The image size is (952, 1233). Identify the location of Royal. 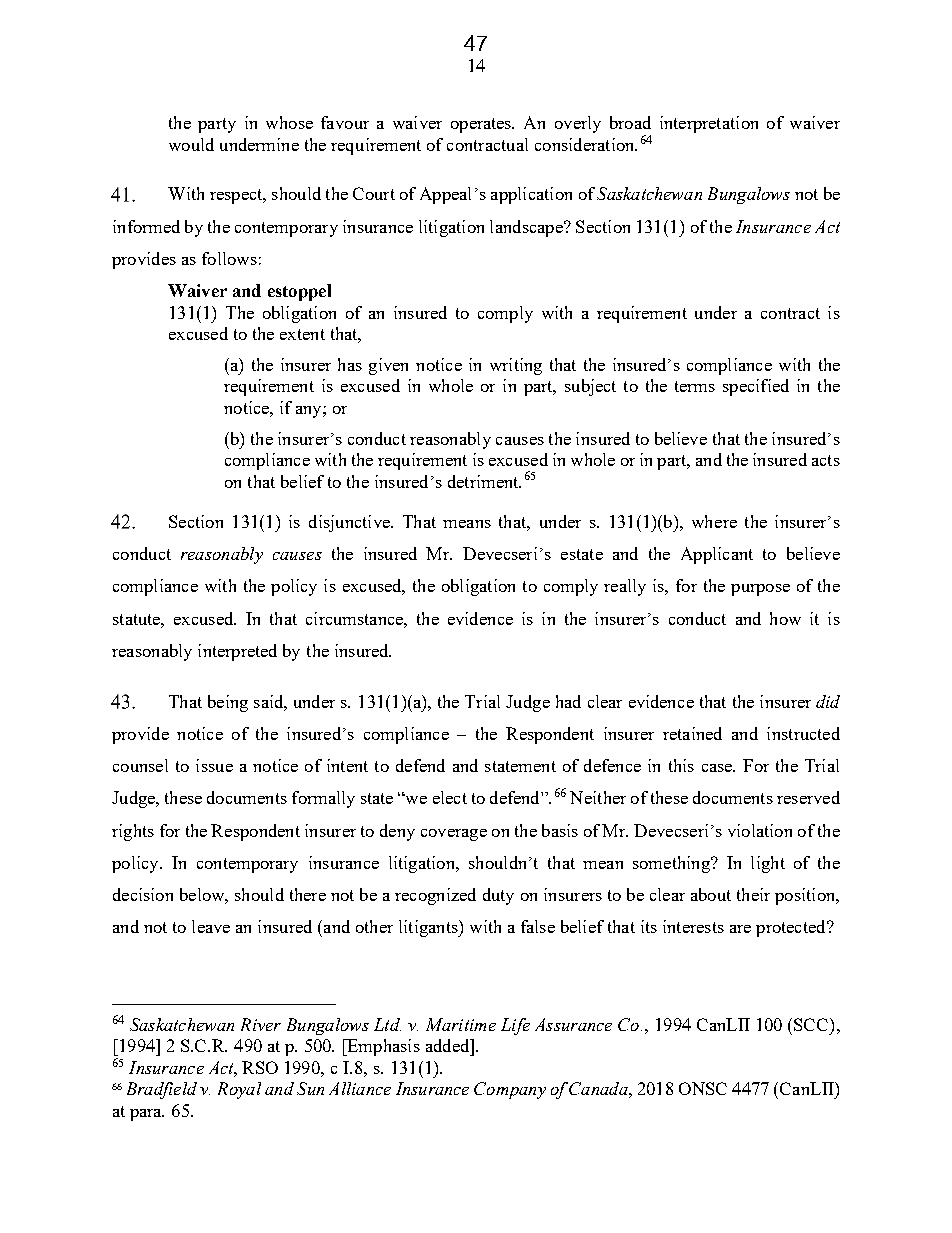
(239, 1090).
